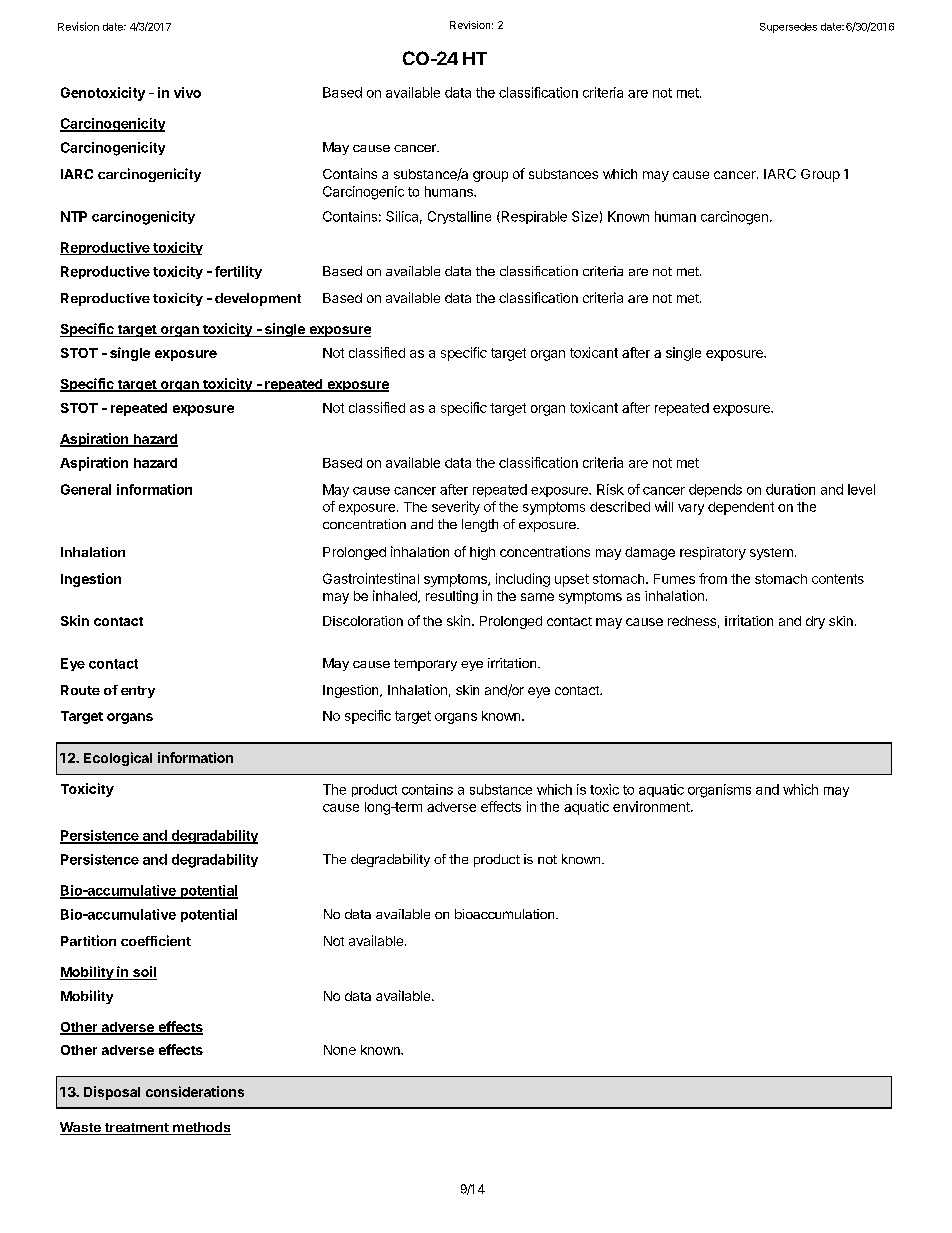  Describe the element at coordinates (788, 28) in the screenshot. I see `Supersedes` at that location.
